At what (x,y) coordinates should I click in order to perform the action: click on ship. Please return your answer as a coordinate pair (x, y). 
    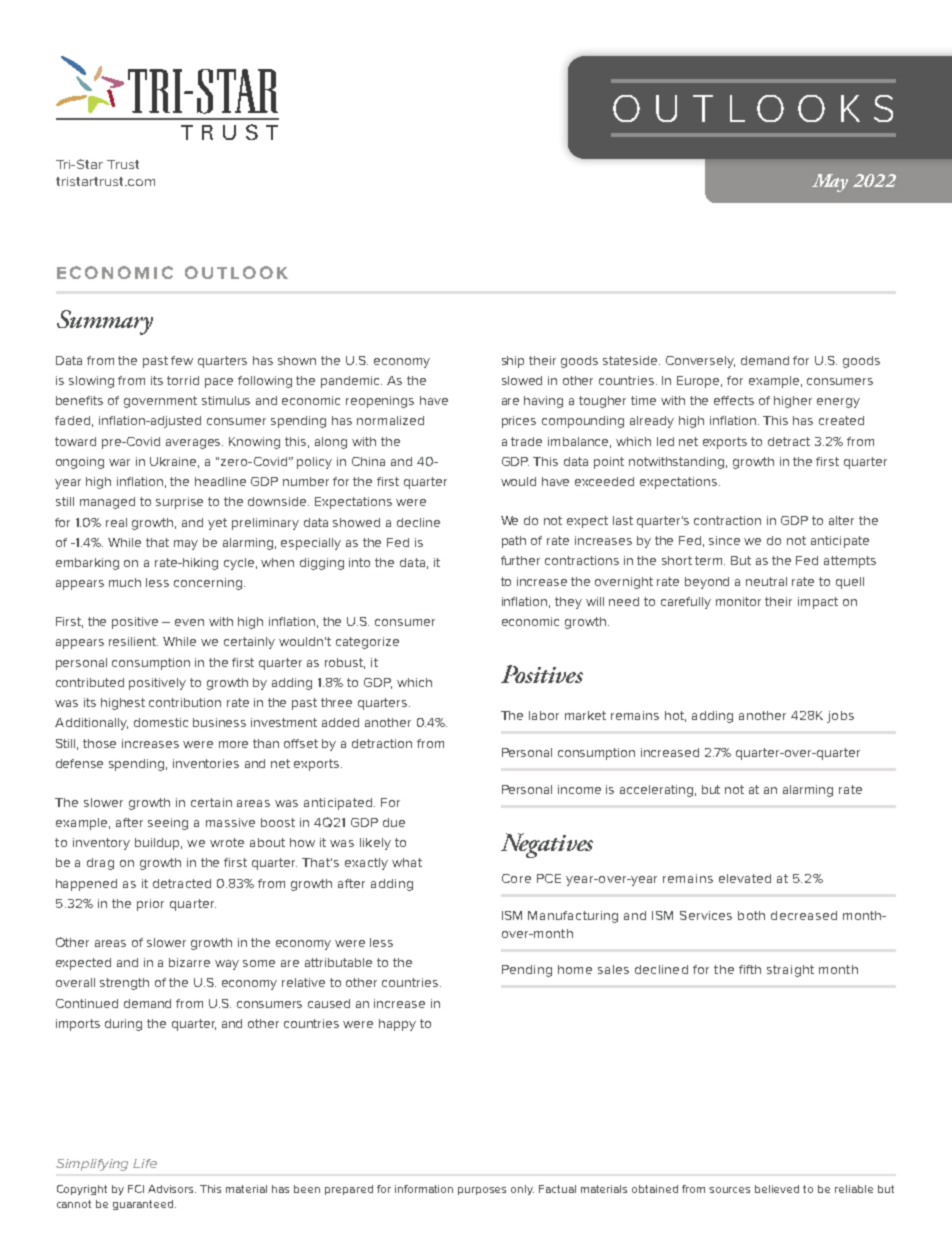
    Looking at the image, I should click on (513, 362).
